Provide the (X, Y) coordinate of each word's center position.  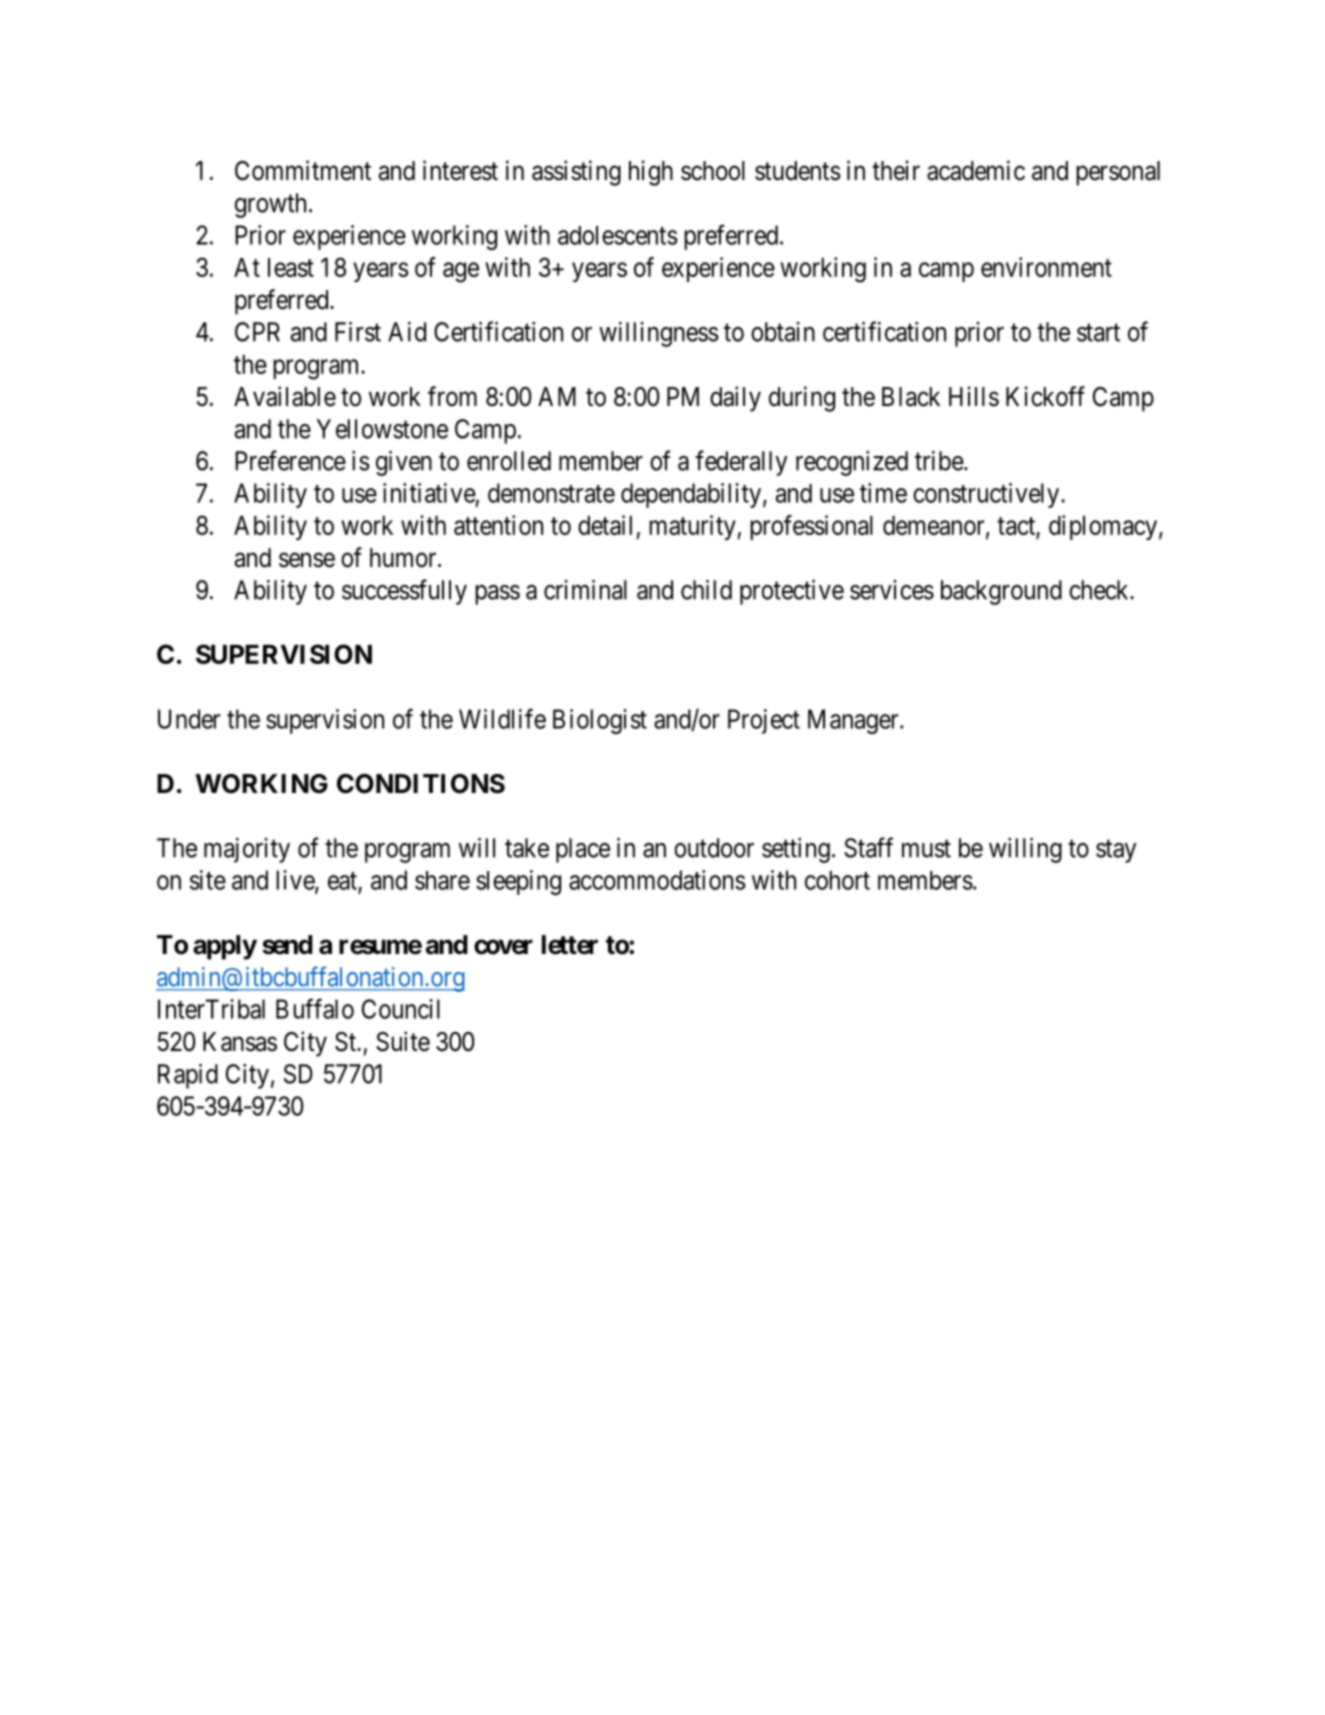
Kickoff (1045, 396)
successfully (404, 592)
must (926, 849)
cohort (837, 880)
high (651, 173)
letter (570, 945)
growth (270, 205)
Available (285, 396)
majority (247, 850)
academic (976, 170)
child (706, 590)
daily (735, 399)
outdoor (714, 848)
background (1001, 592)
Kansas (240, 1042)
